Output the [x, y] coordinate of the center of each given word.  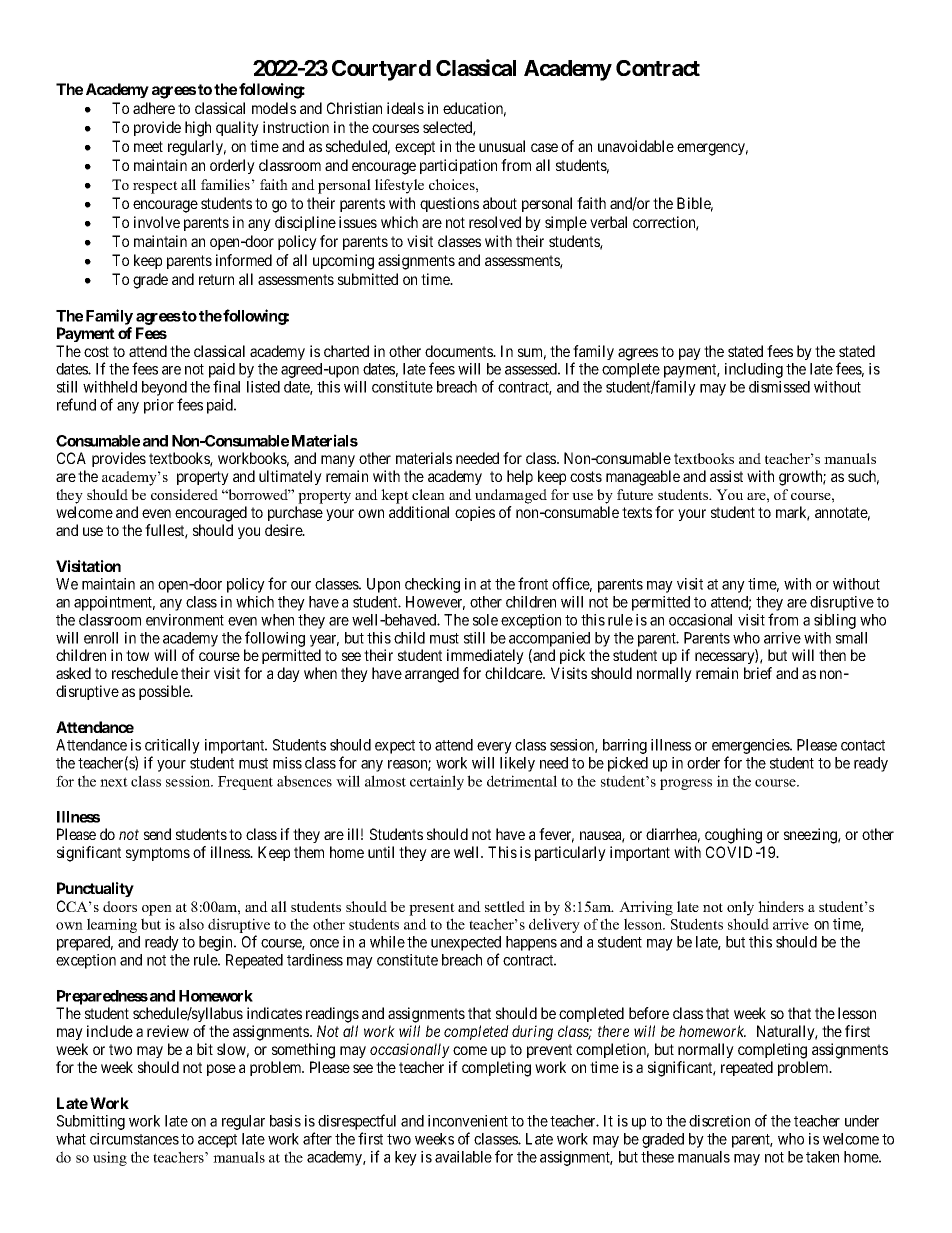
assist [726, 476]
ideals [405, 108]
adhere [154, 108]
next [114, 782]
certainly [437, 782]
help [520, 477]
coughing [733, 836]
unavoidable [636, 146]
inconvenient [468, 1121]
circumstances [134, 1139]
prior [159, 406]
